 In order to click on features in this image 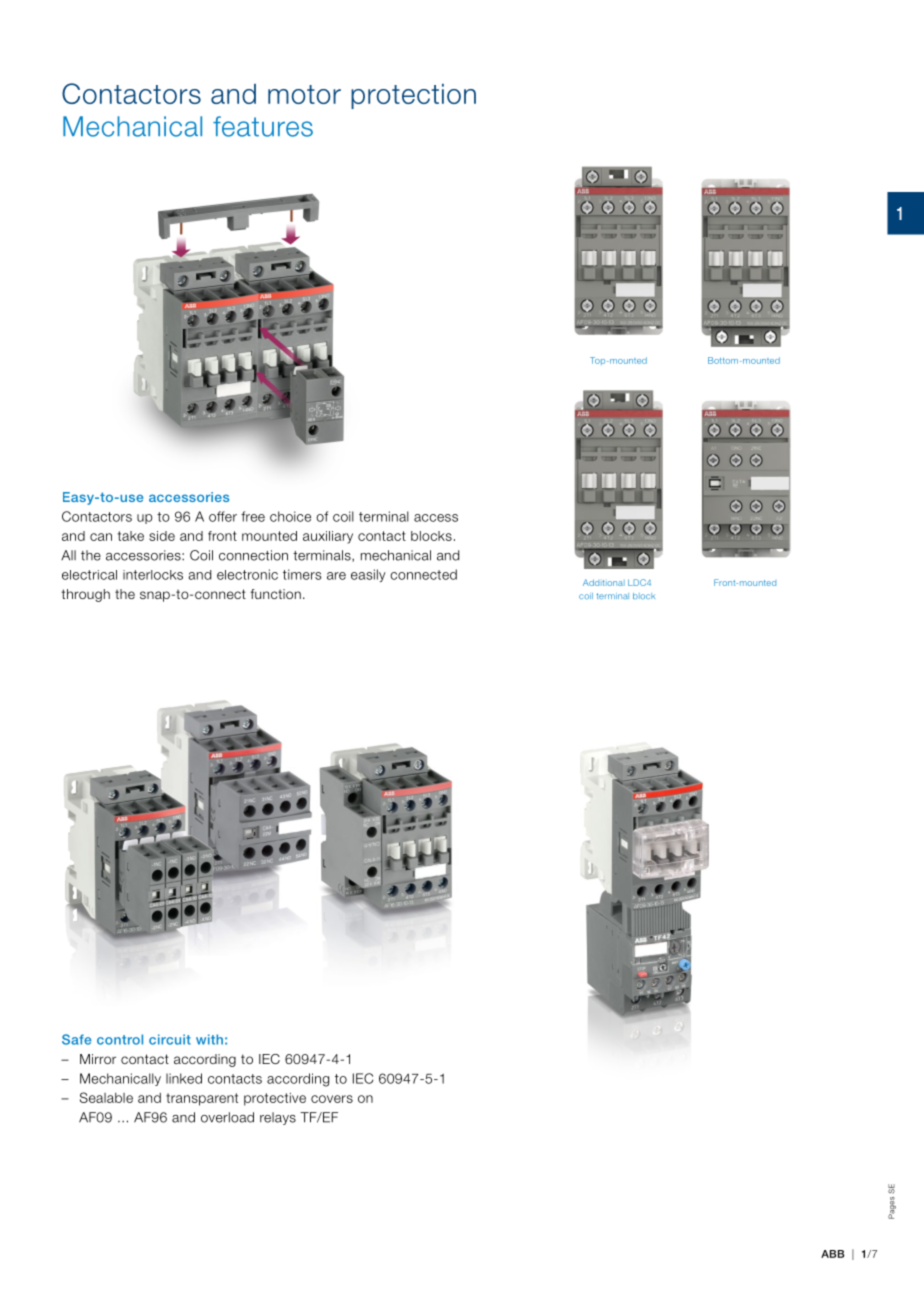, I will do `click(263, 126)`.
